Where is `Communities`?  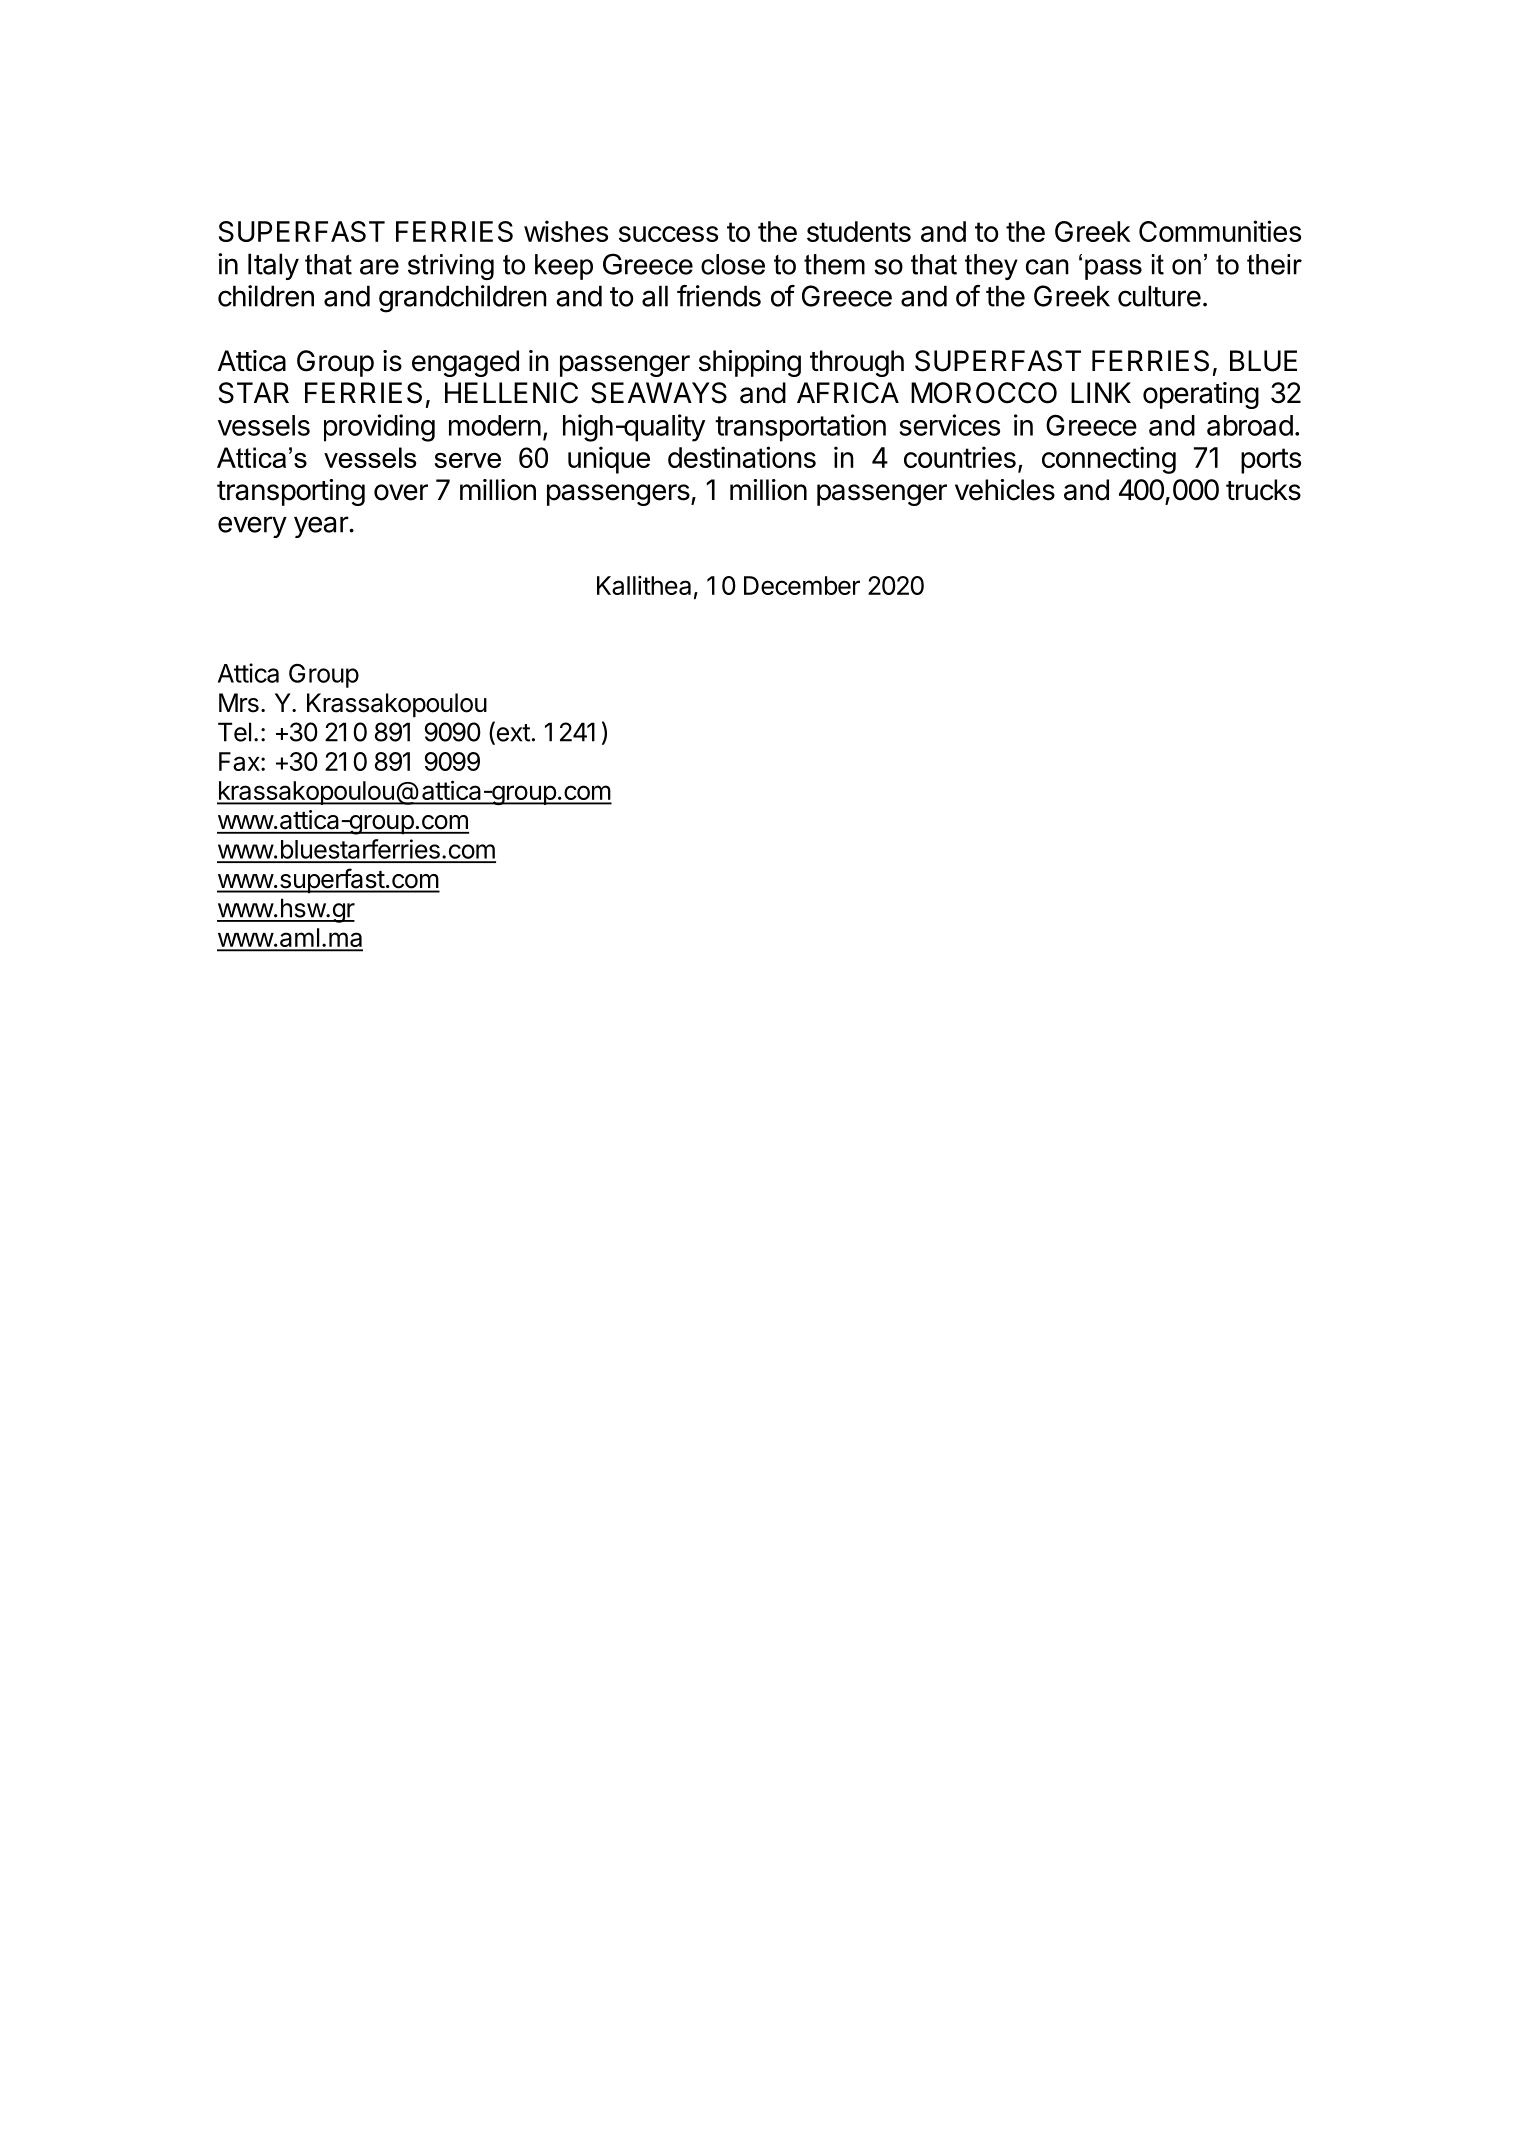 Communities is located at coordinates (1220, 231).
